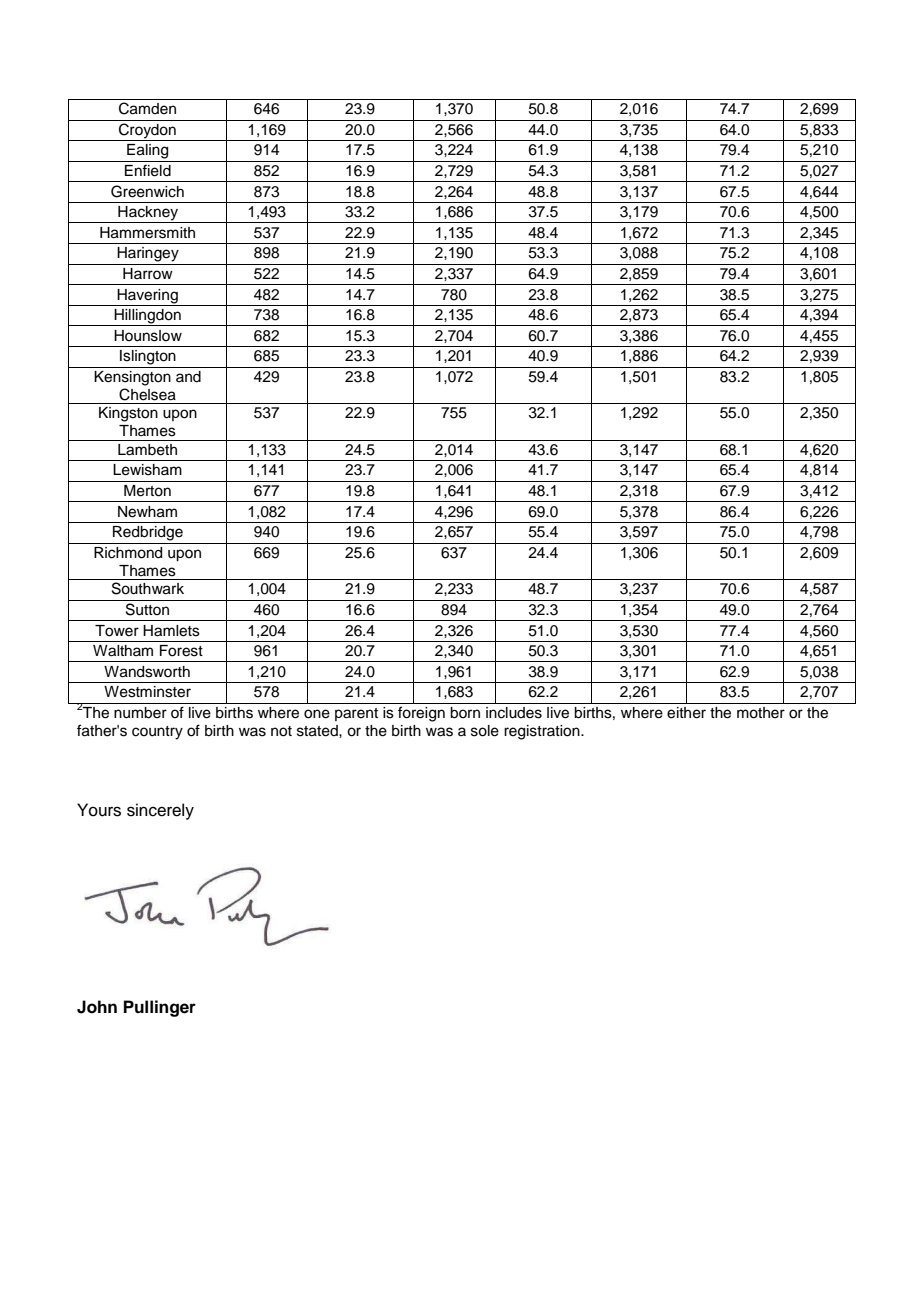  Describe the element at coordinates (147, 317) in the image. I see `Hillingdon` at that location.
